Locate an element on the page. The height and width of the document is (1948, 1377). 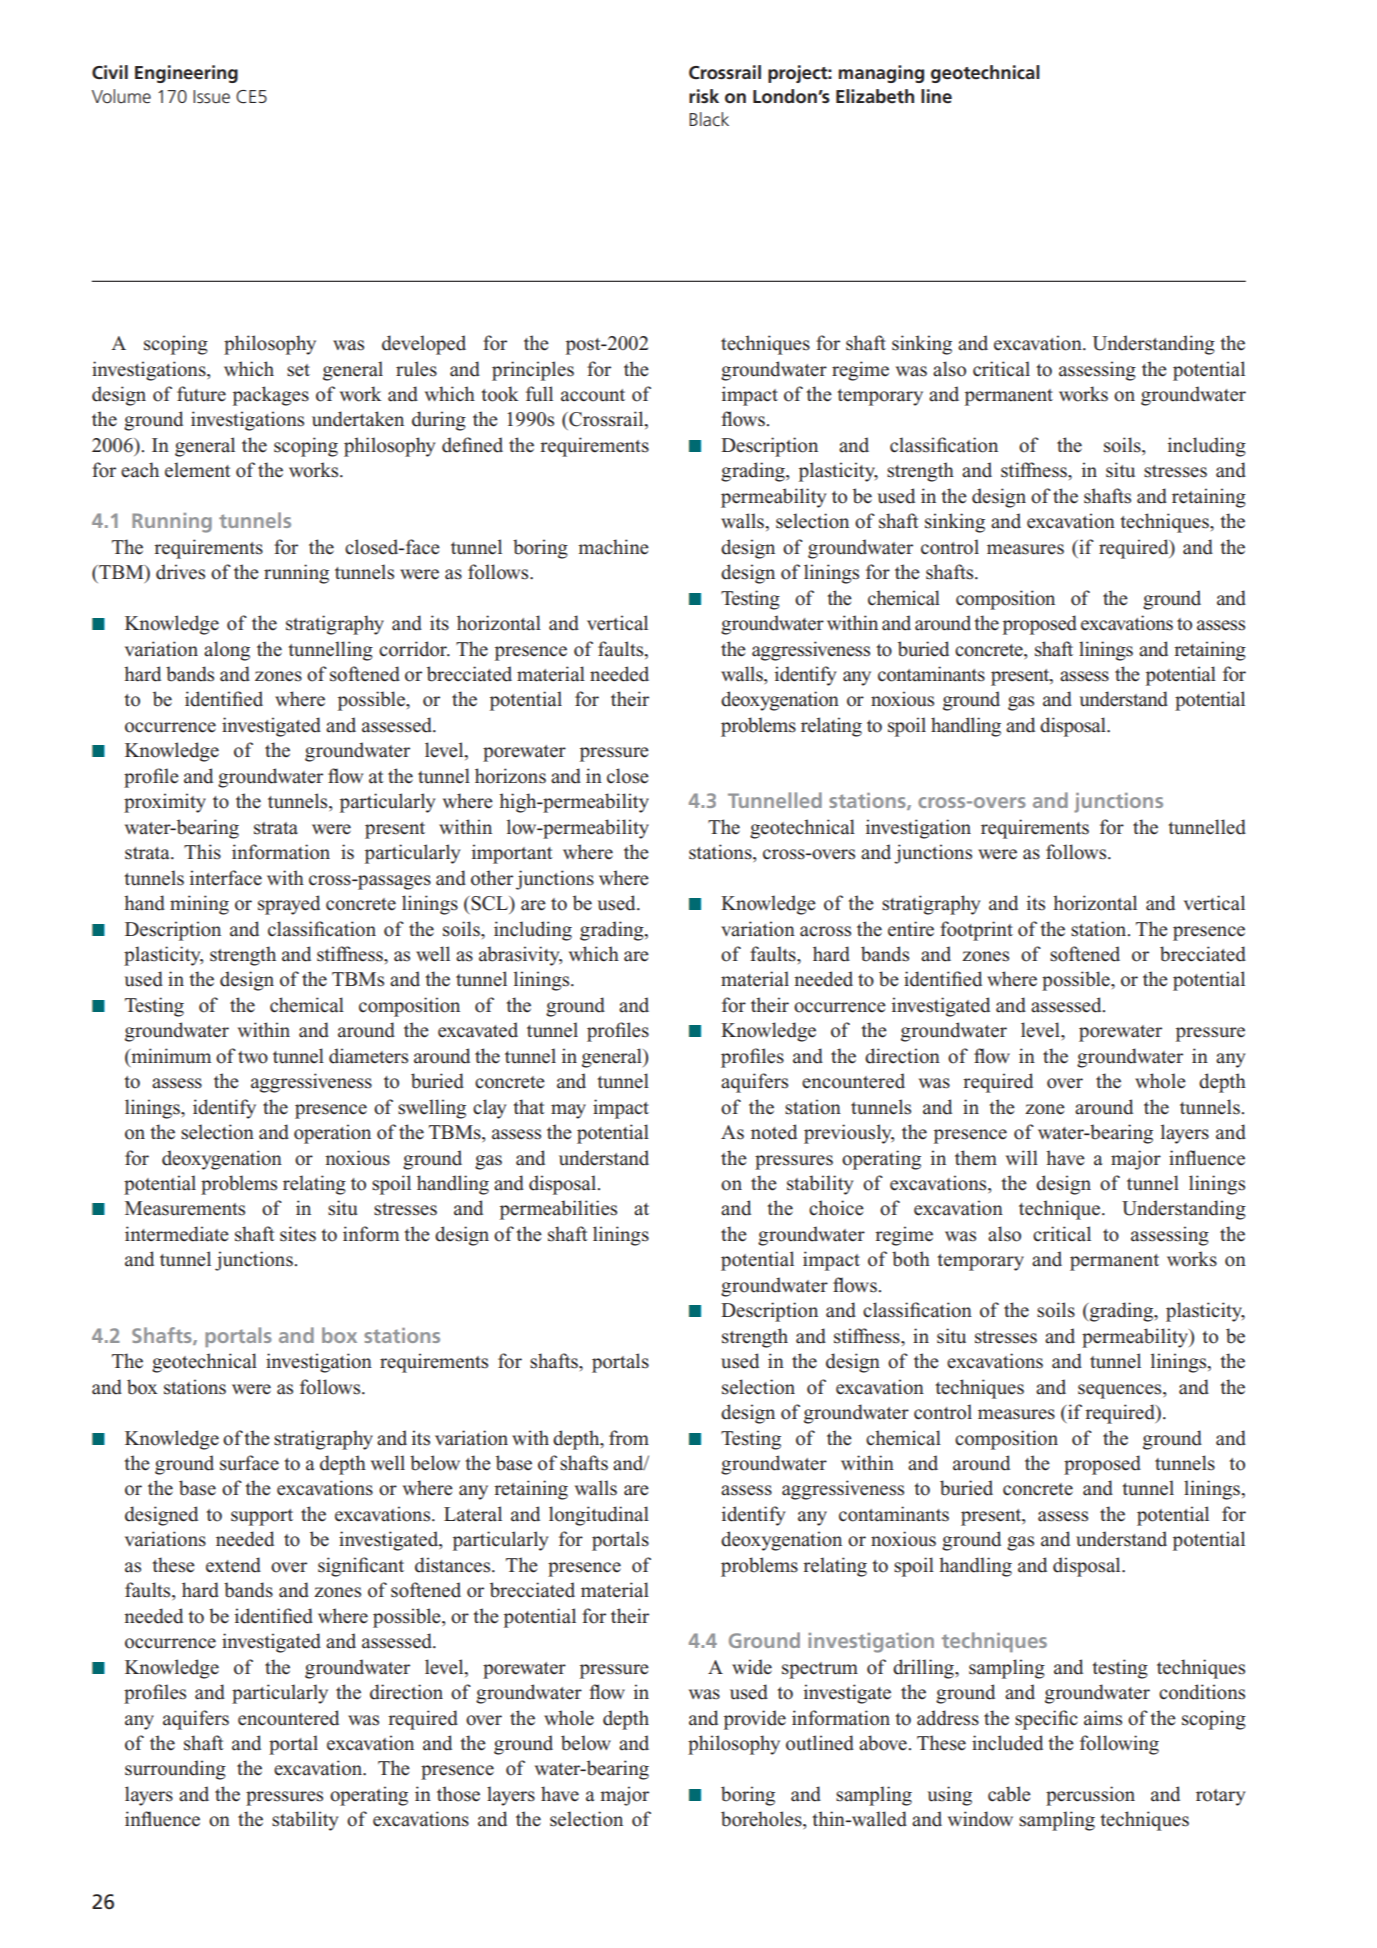
Elizabeth is located at coordinates (875, 96).
